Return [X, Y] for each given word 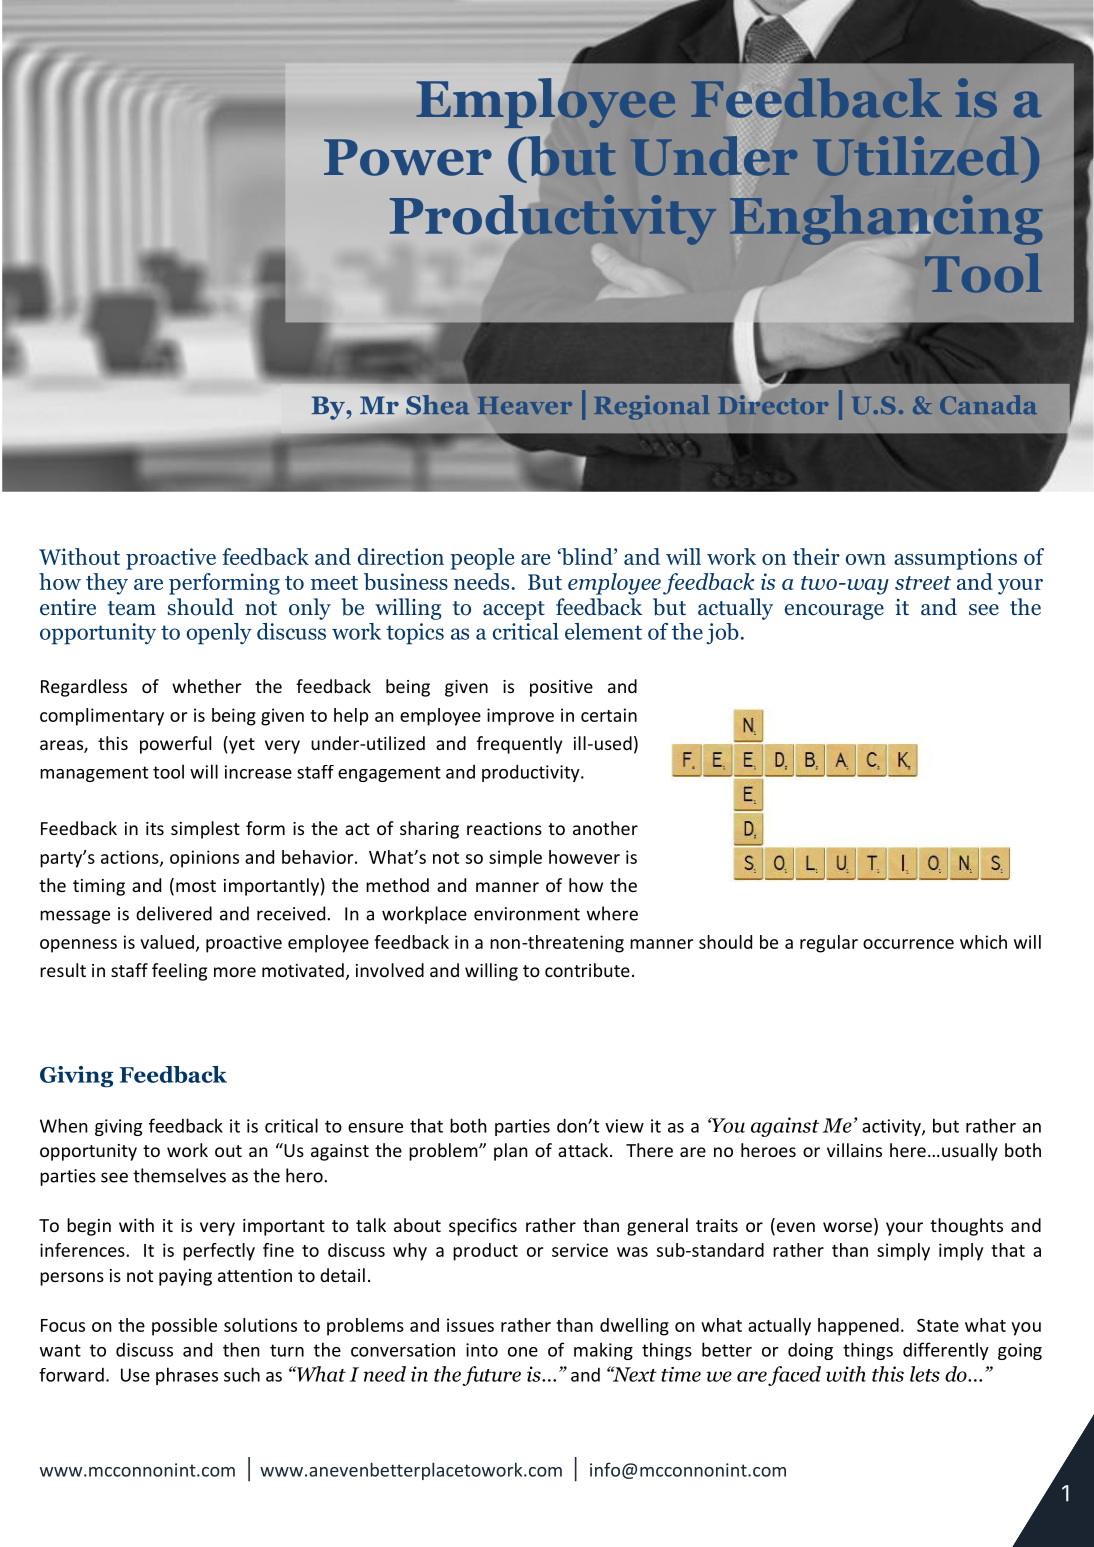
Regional [651, 407]
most [196, 886]
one [523, 1352]
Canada [988, 405]
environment [527, 914]
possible [184, 1327]
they [107, 584]
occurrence [908, 944]
